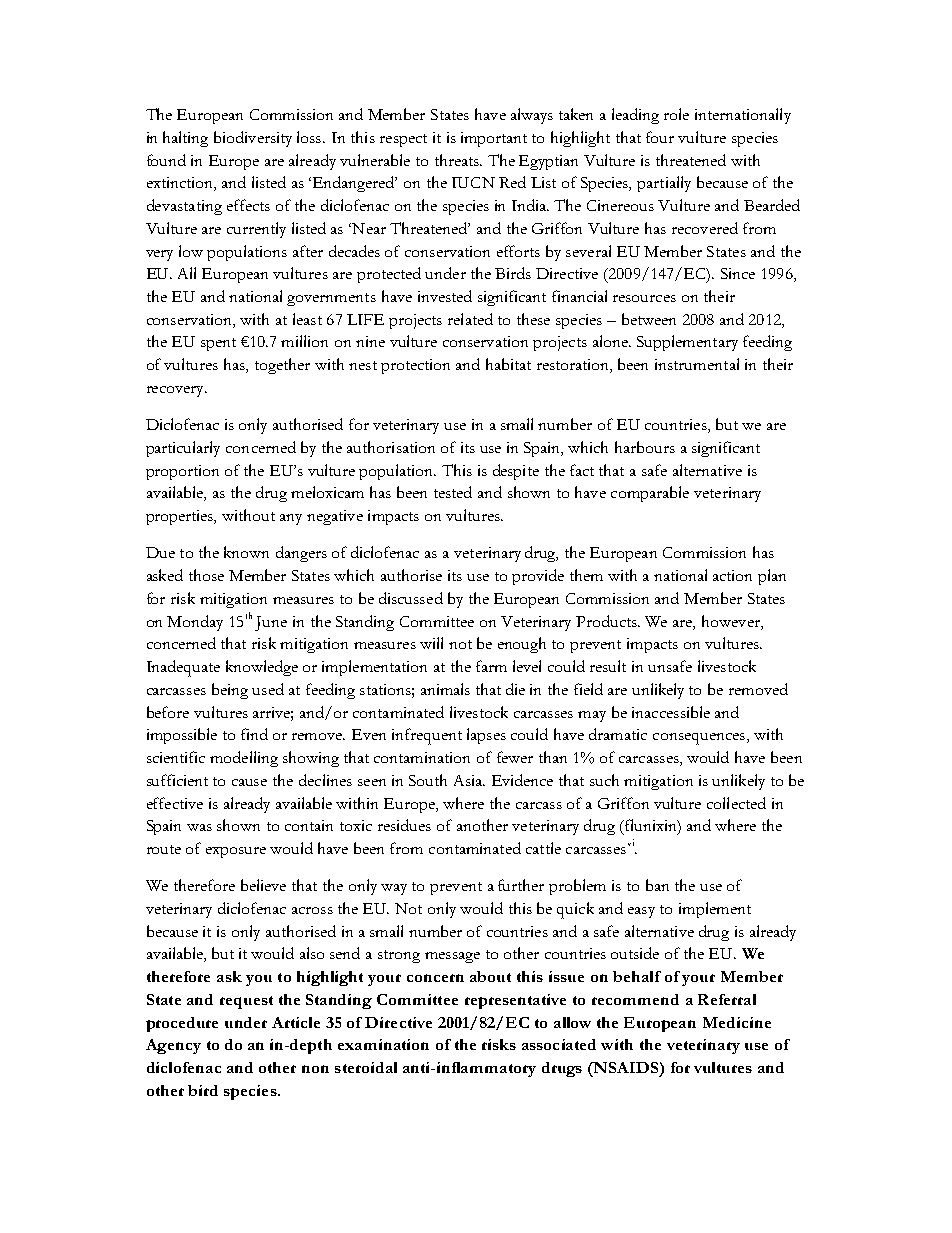  Describe the element at coordinates (246, 1002) in the document. I see `request` at that location.
